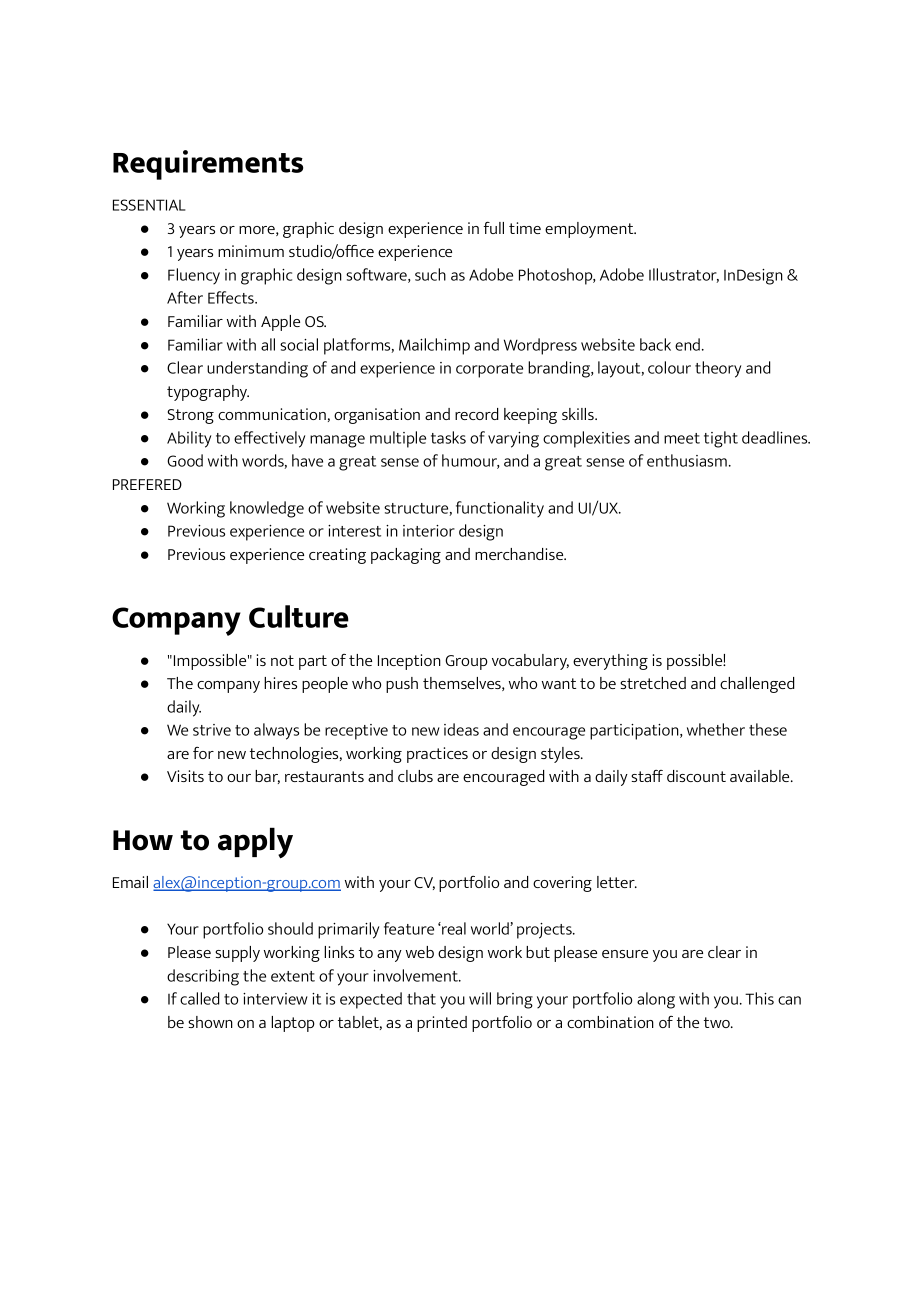  What do you see at coordinates (415, 776) in the image?
I see `clubs` at bounding box center [415, 776].
